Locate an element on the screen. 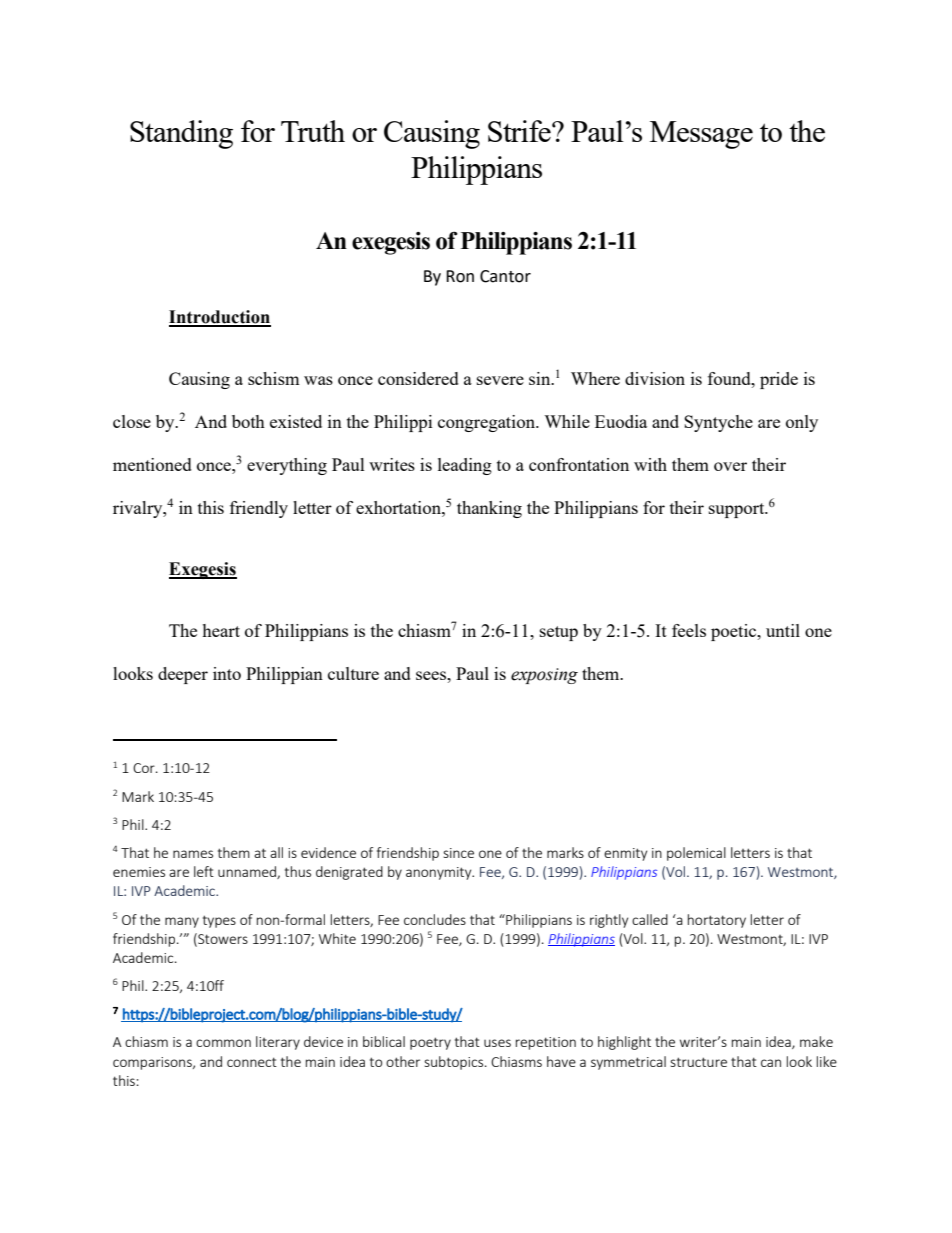  heart is located at coordinates (221, 630).
